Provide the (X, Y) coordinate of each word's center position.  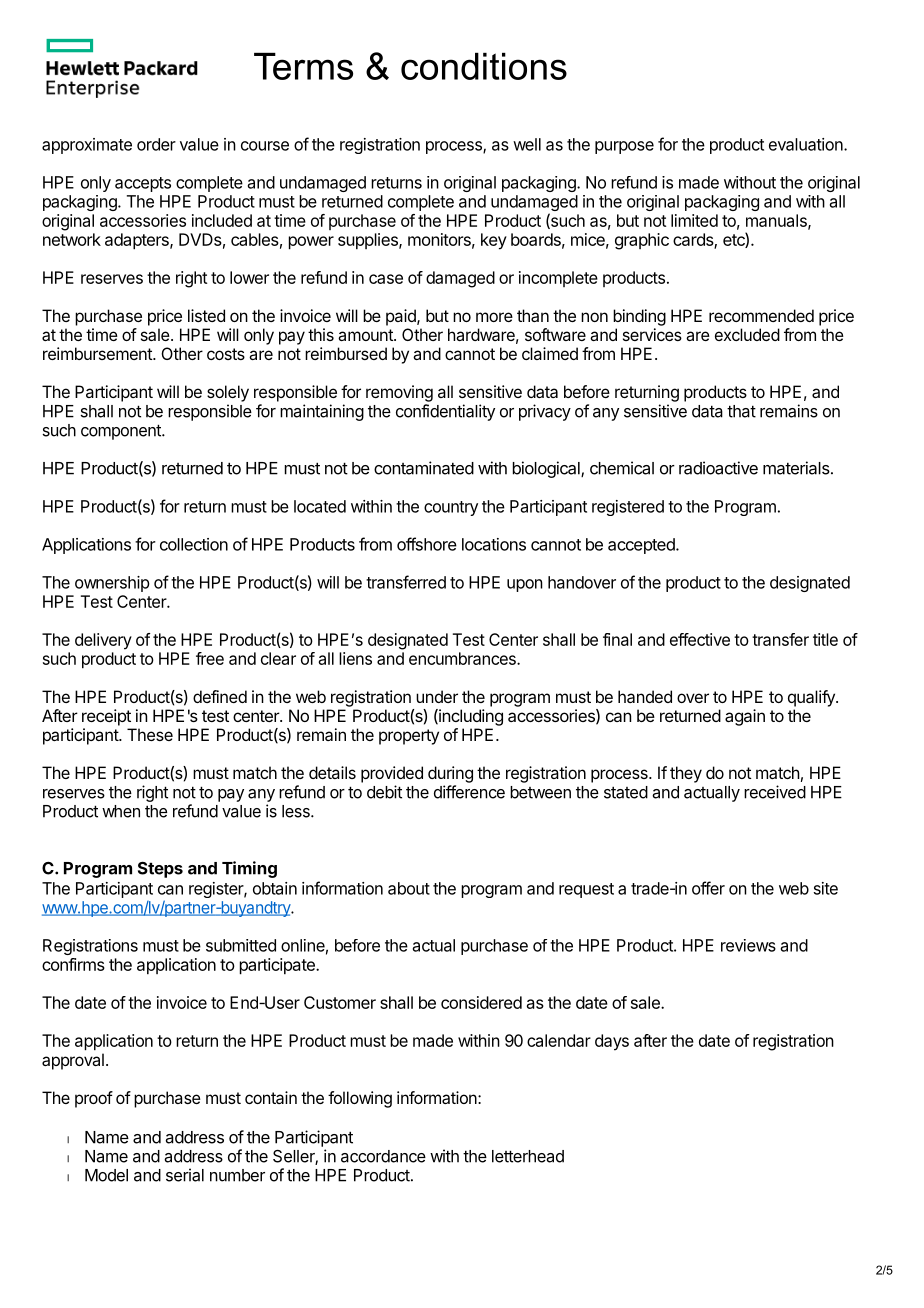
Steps (160, 869)
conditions (484, 66)
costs (226, 354)
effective (700, 639)
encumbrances (463, 658)
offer (708, 888)
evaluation (807, 144)
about (409, 888)
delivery (103, 641)
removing (399, 393)
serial (185, 1175)
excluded (747, 334)
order (156, 144)
